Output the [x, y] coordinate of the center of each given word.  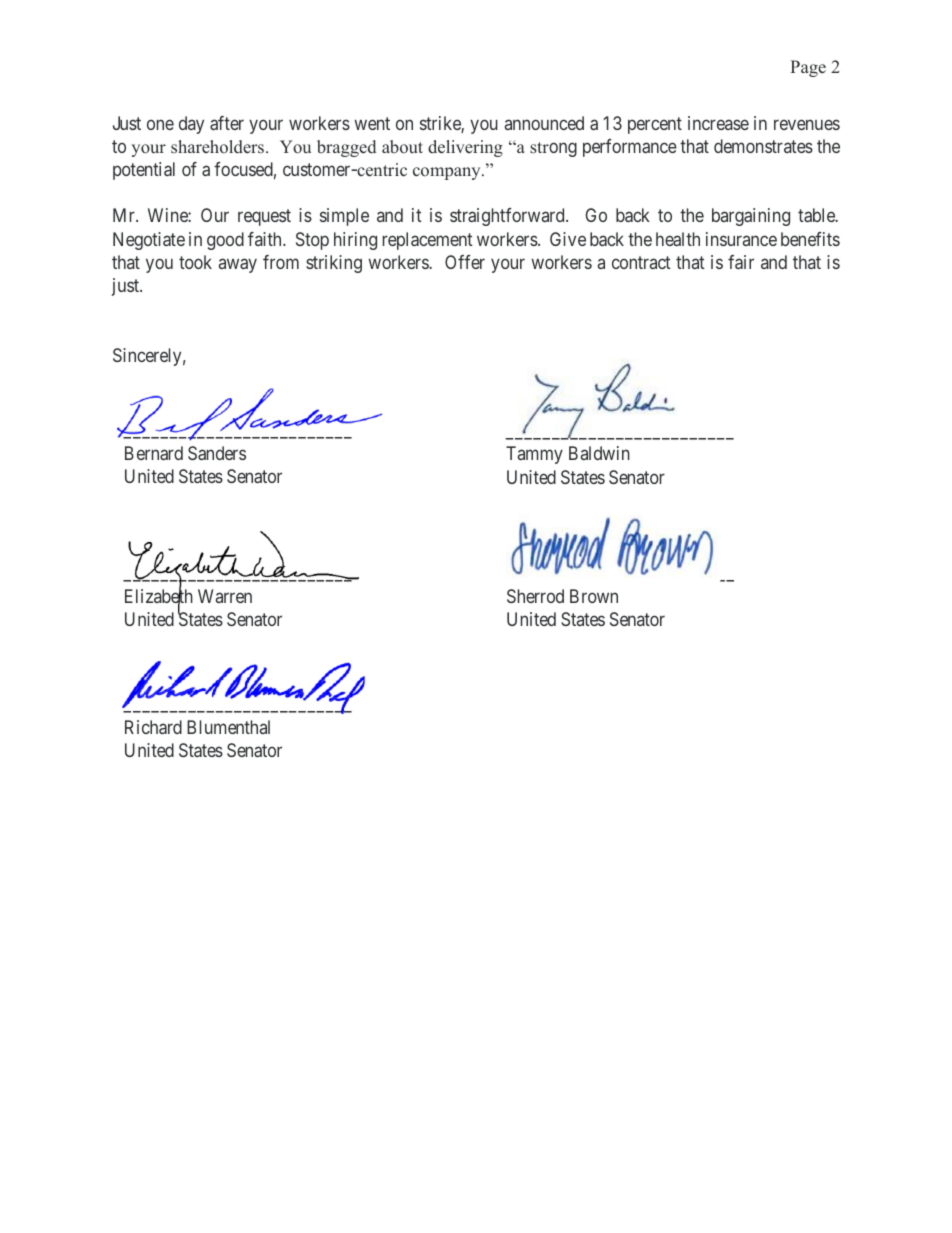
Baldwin [599, 453]
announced [544, 123]
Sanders [217, 453]
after [227, 123]
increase [718, 123]
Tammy [534, 455]
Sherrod [535, 596]
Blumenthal [228, 727]
